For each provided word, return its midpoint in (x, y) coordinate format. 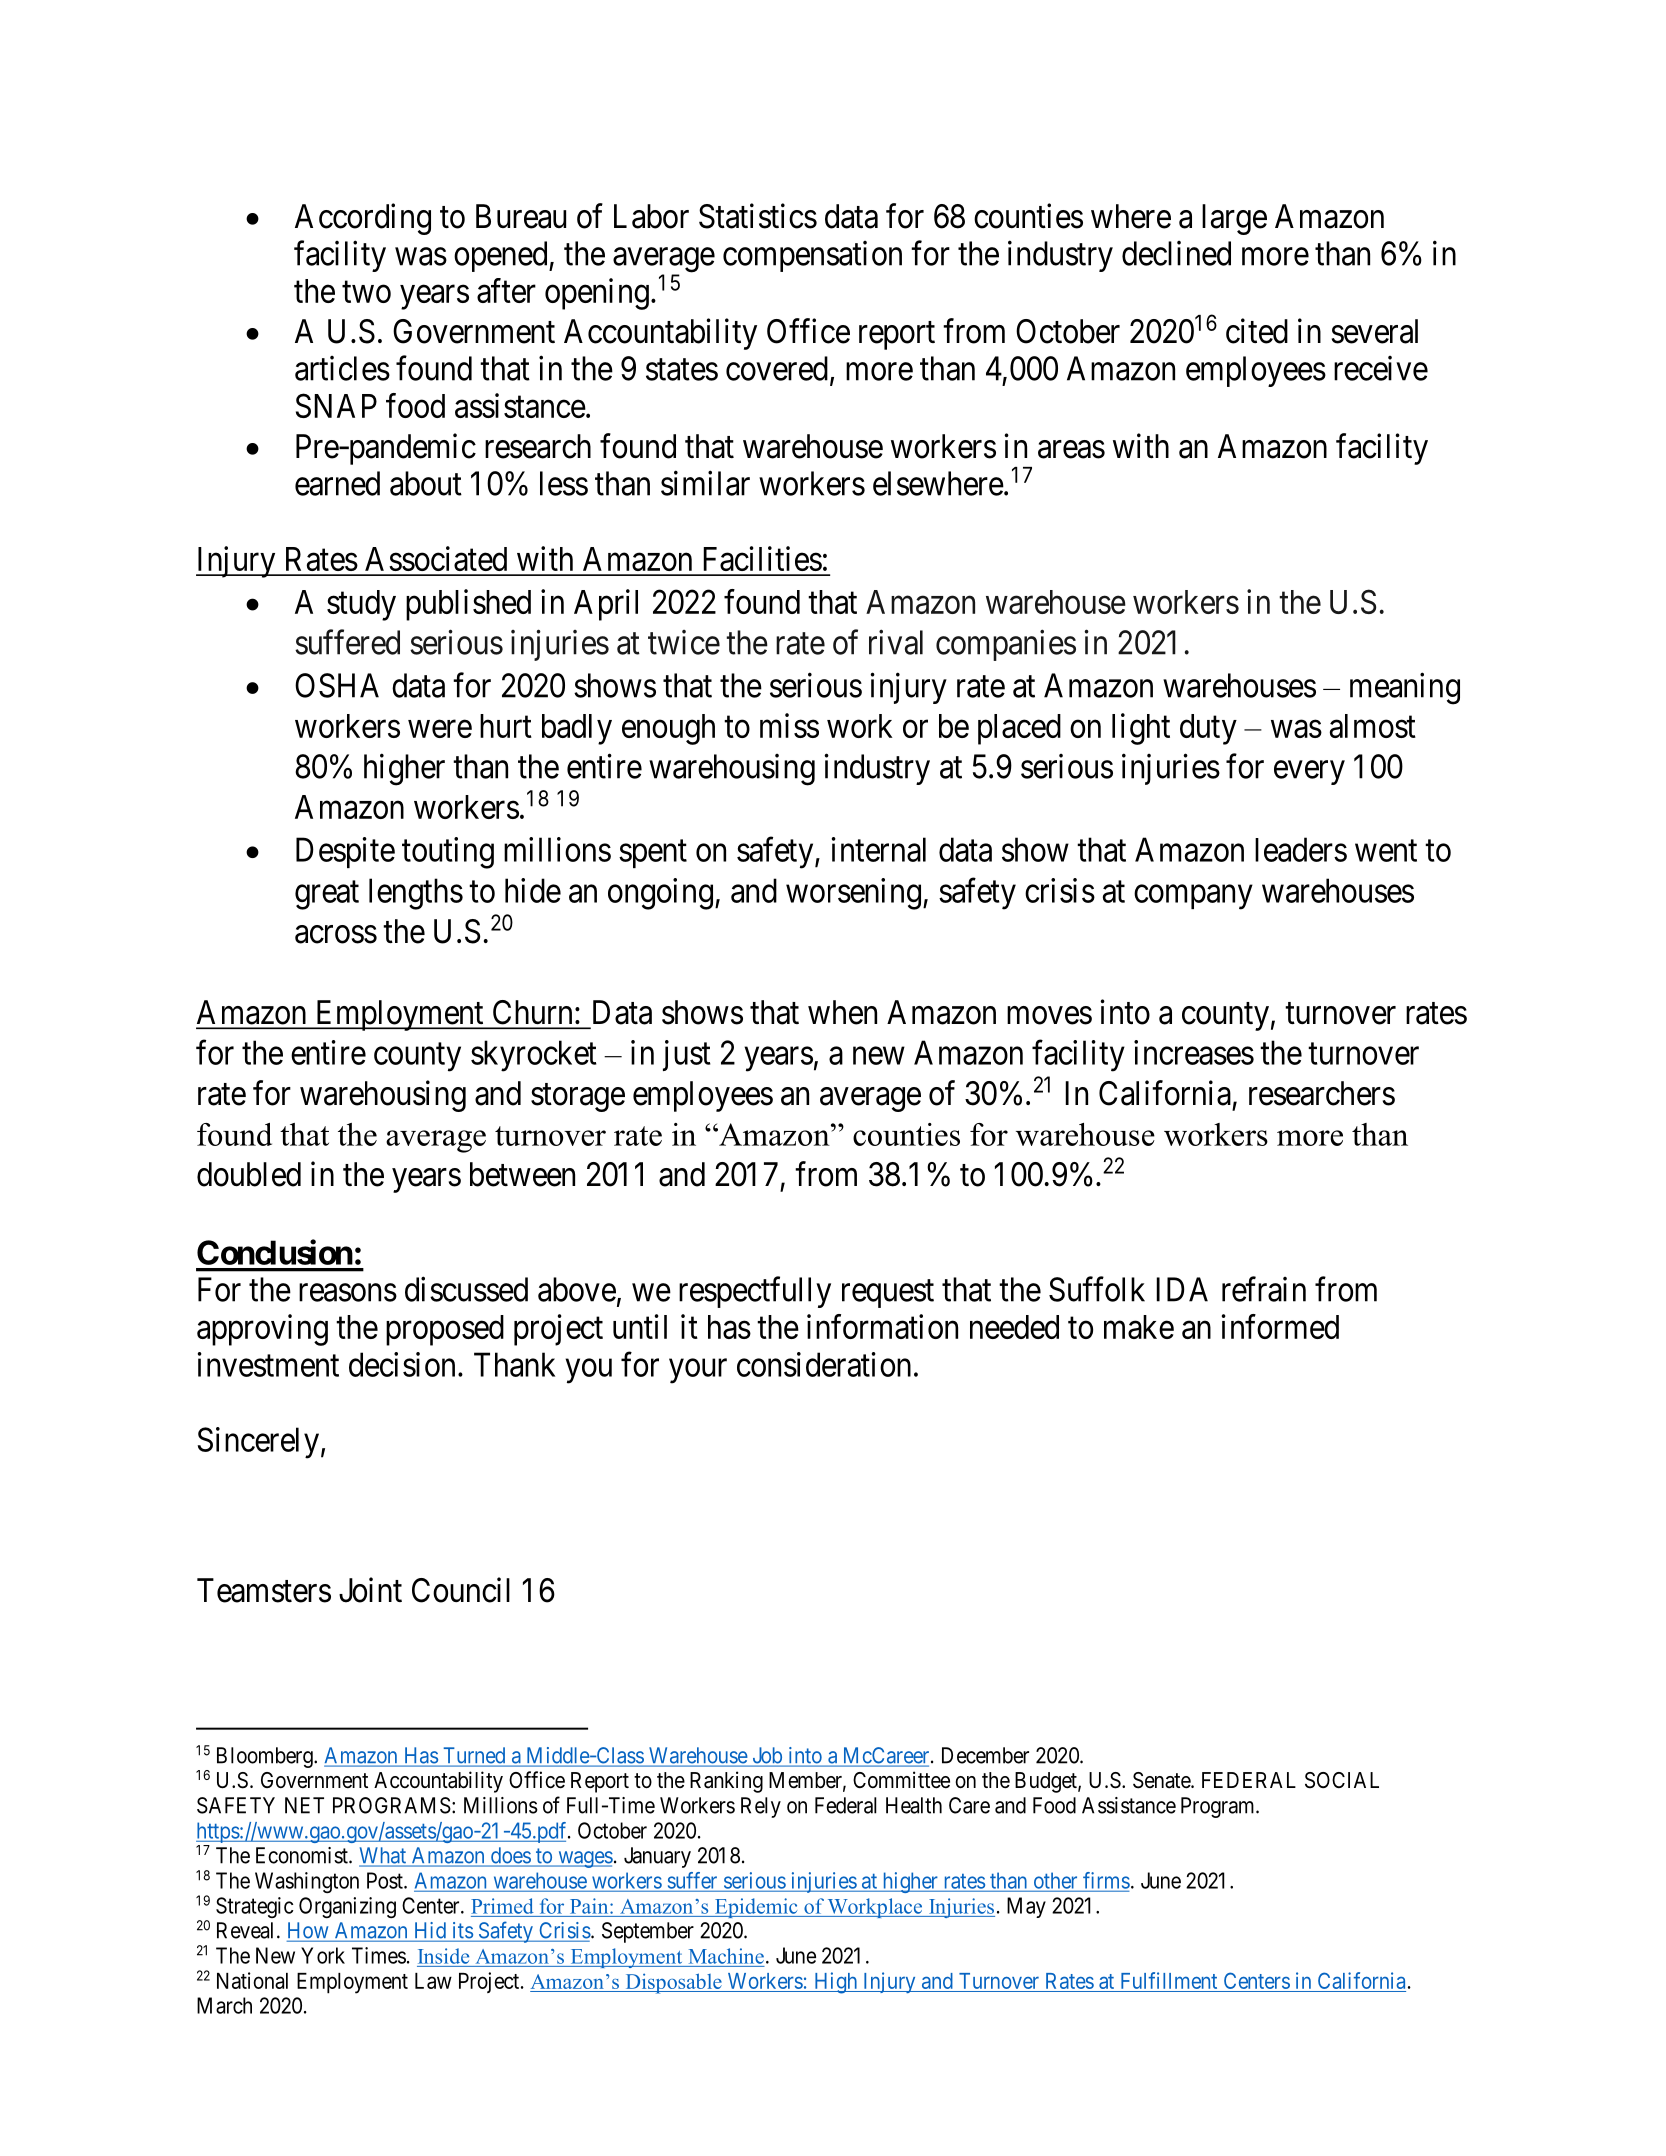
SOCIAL (1342, 1780)
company (1193, 897)
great (327, 895)
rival (896, 642)
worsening (853, 894)
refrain (1264, 1289)
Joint (370, 1590)
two (366, 292)
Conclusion (275, 1252)
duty (1208, 729)
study (361, 605)
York (323, 1955)
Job (767, 1756)
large (1234, 219)
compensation (812, 256)
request (888, 1294)
